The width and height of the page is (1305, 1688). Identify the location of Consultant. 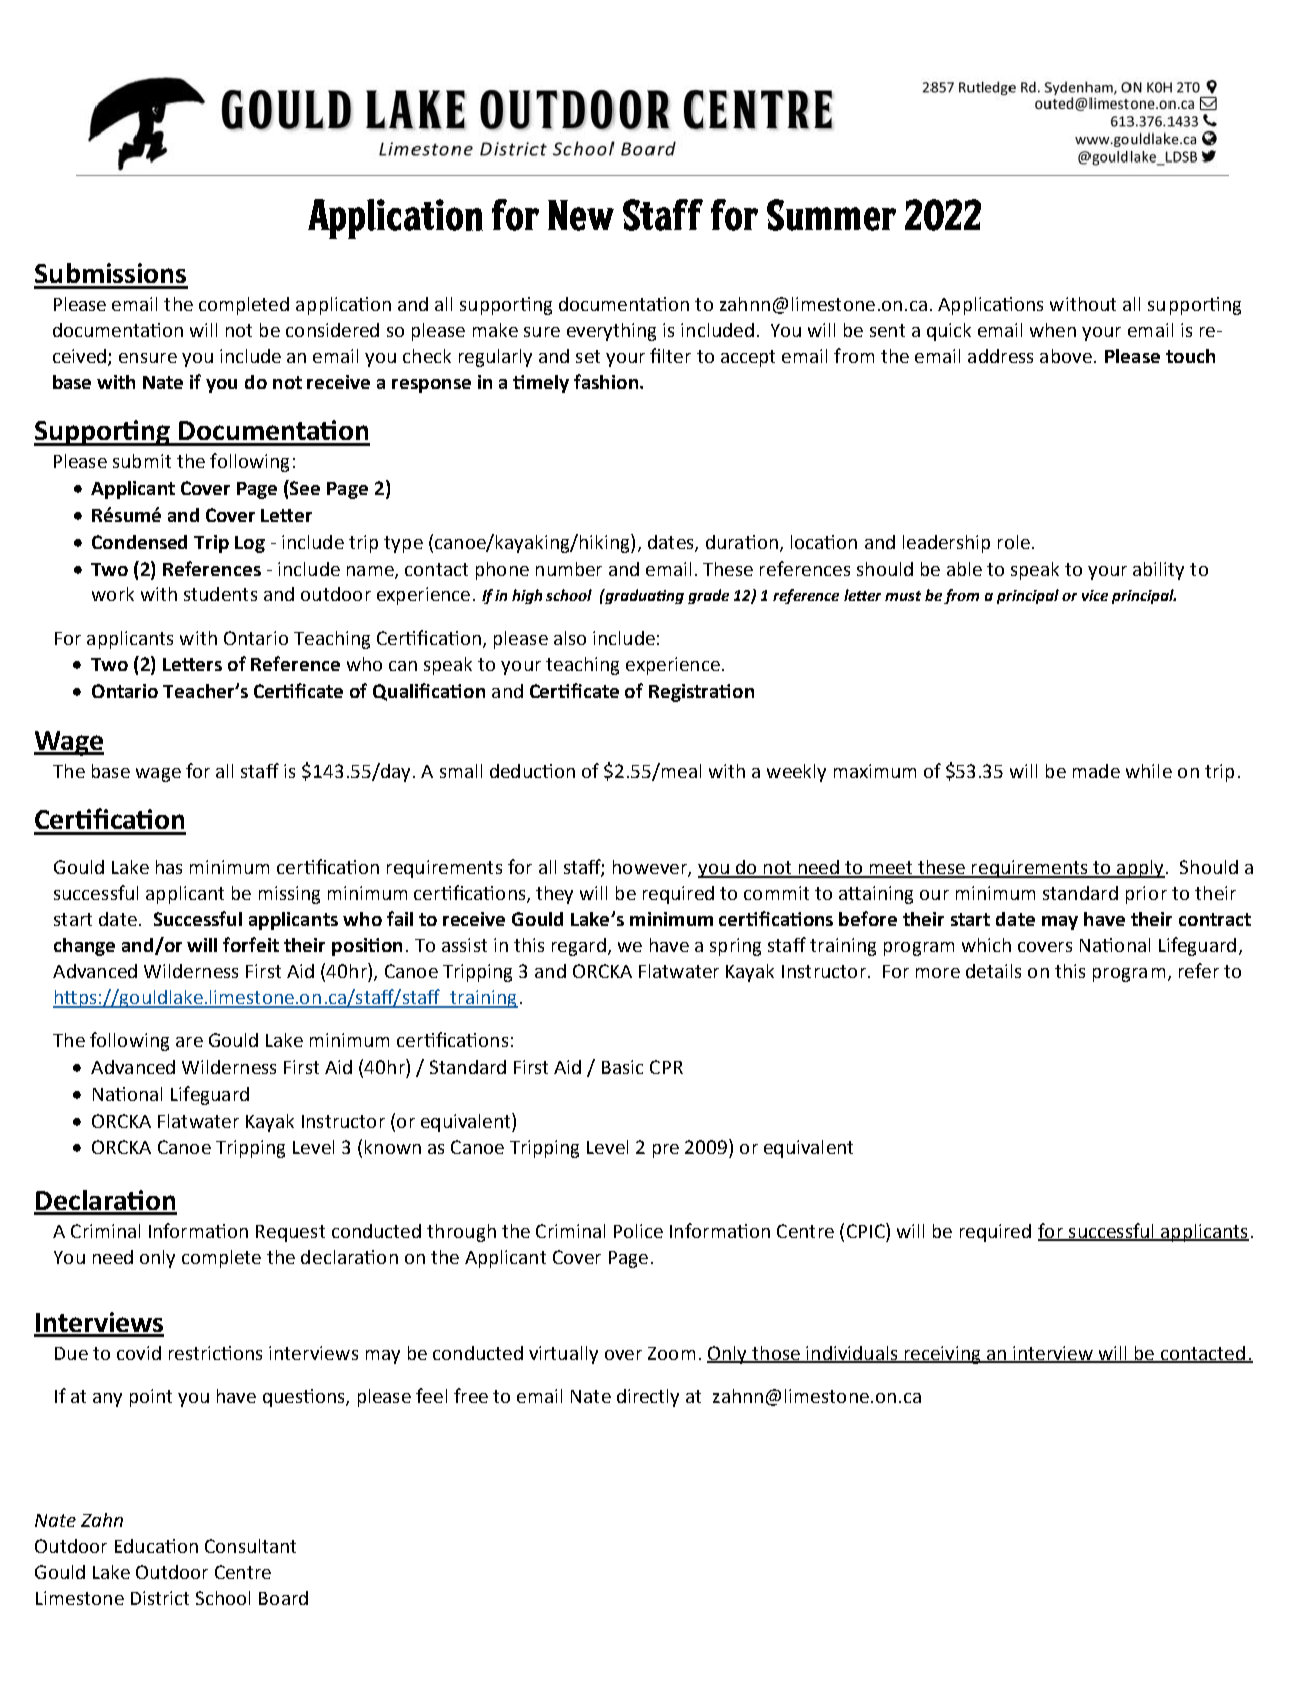
(250, 1546).
